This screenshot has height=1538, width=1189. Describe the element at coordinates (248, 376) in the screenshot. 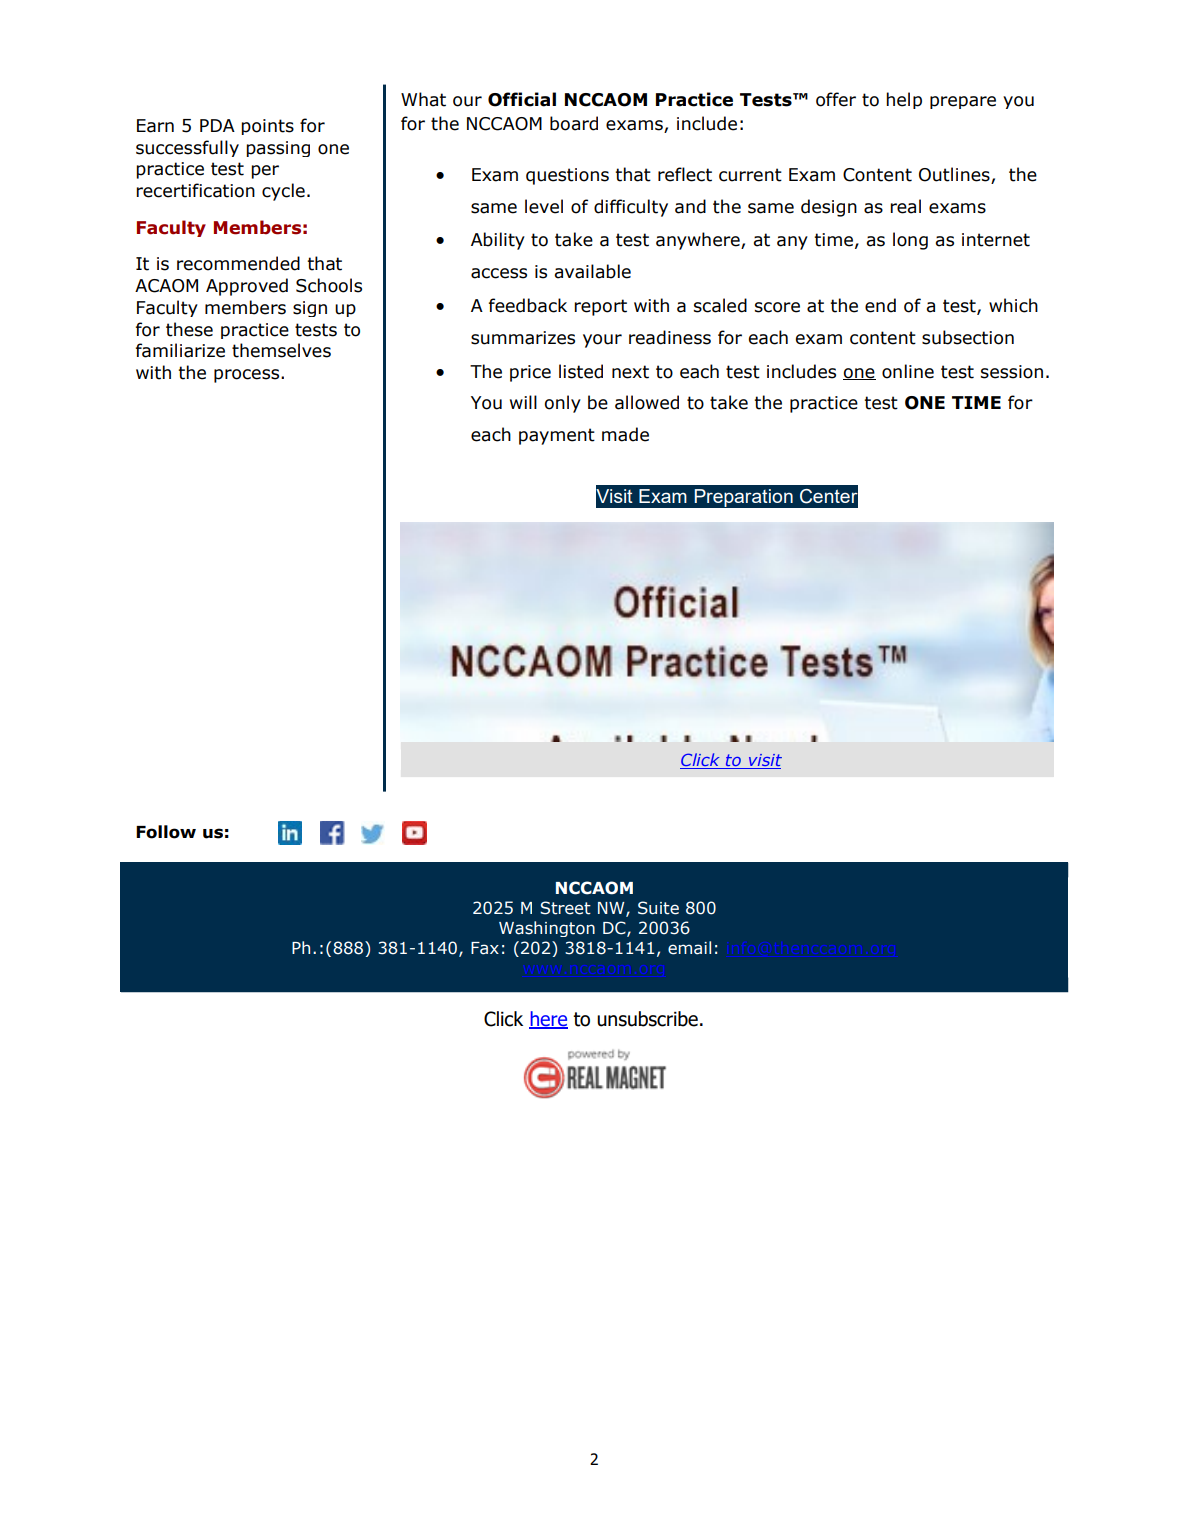

I see `process` at that location.
